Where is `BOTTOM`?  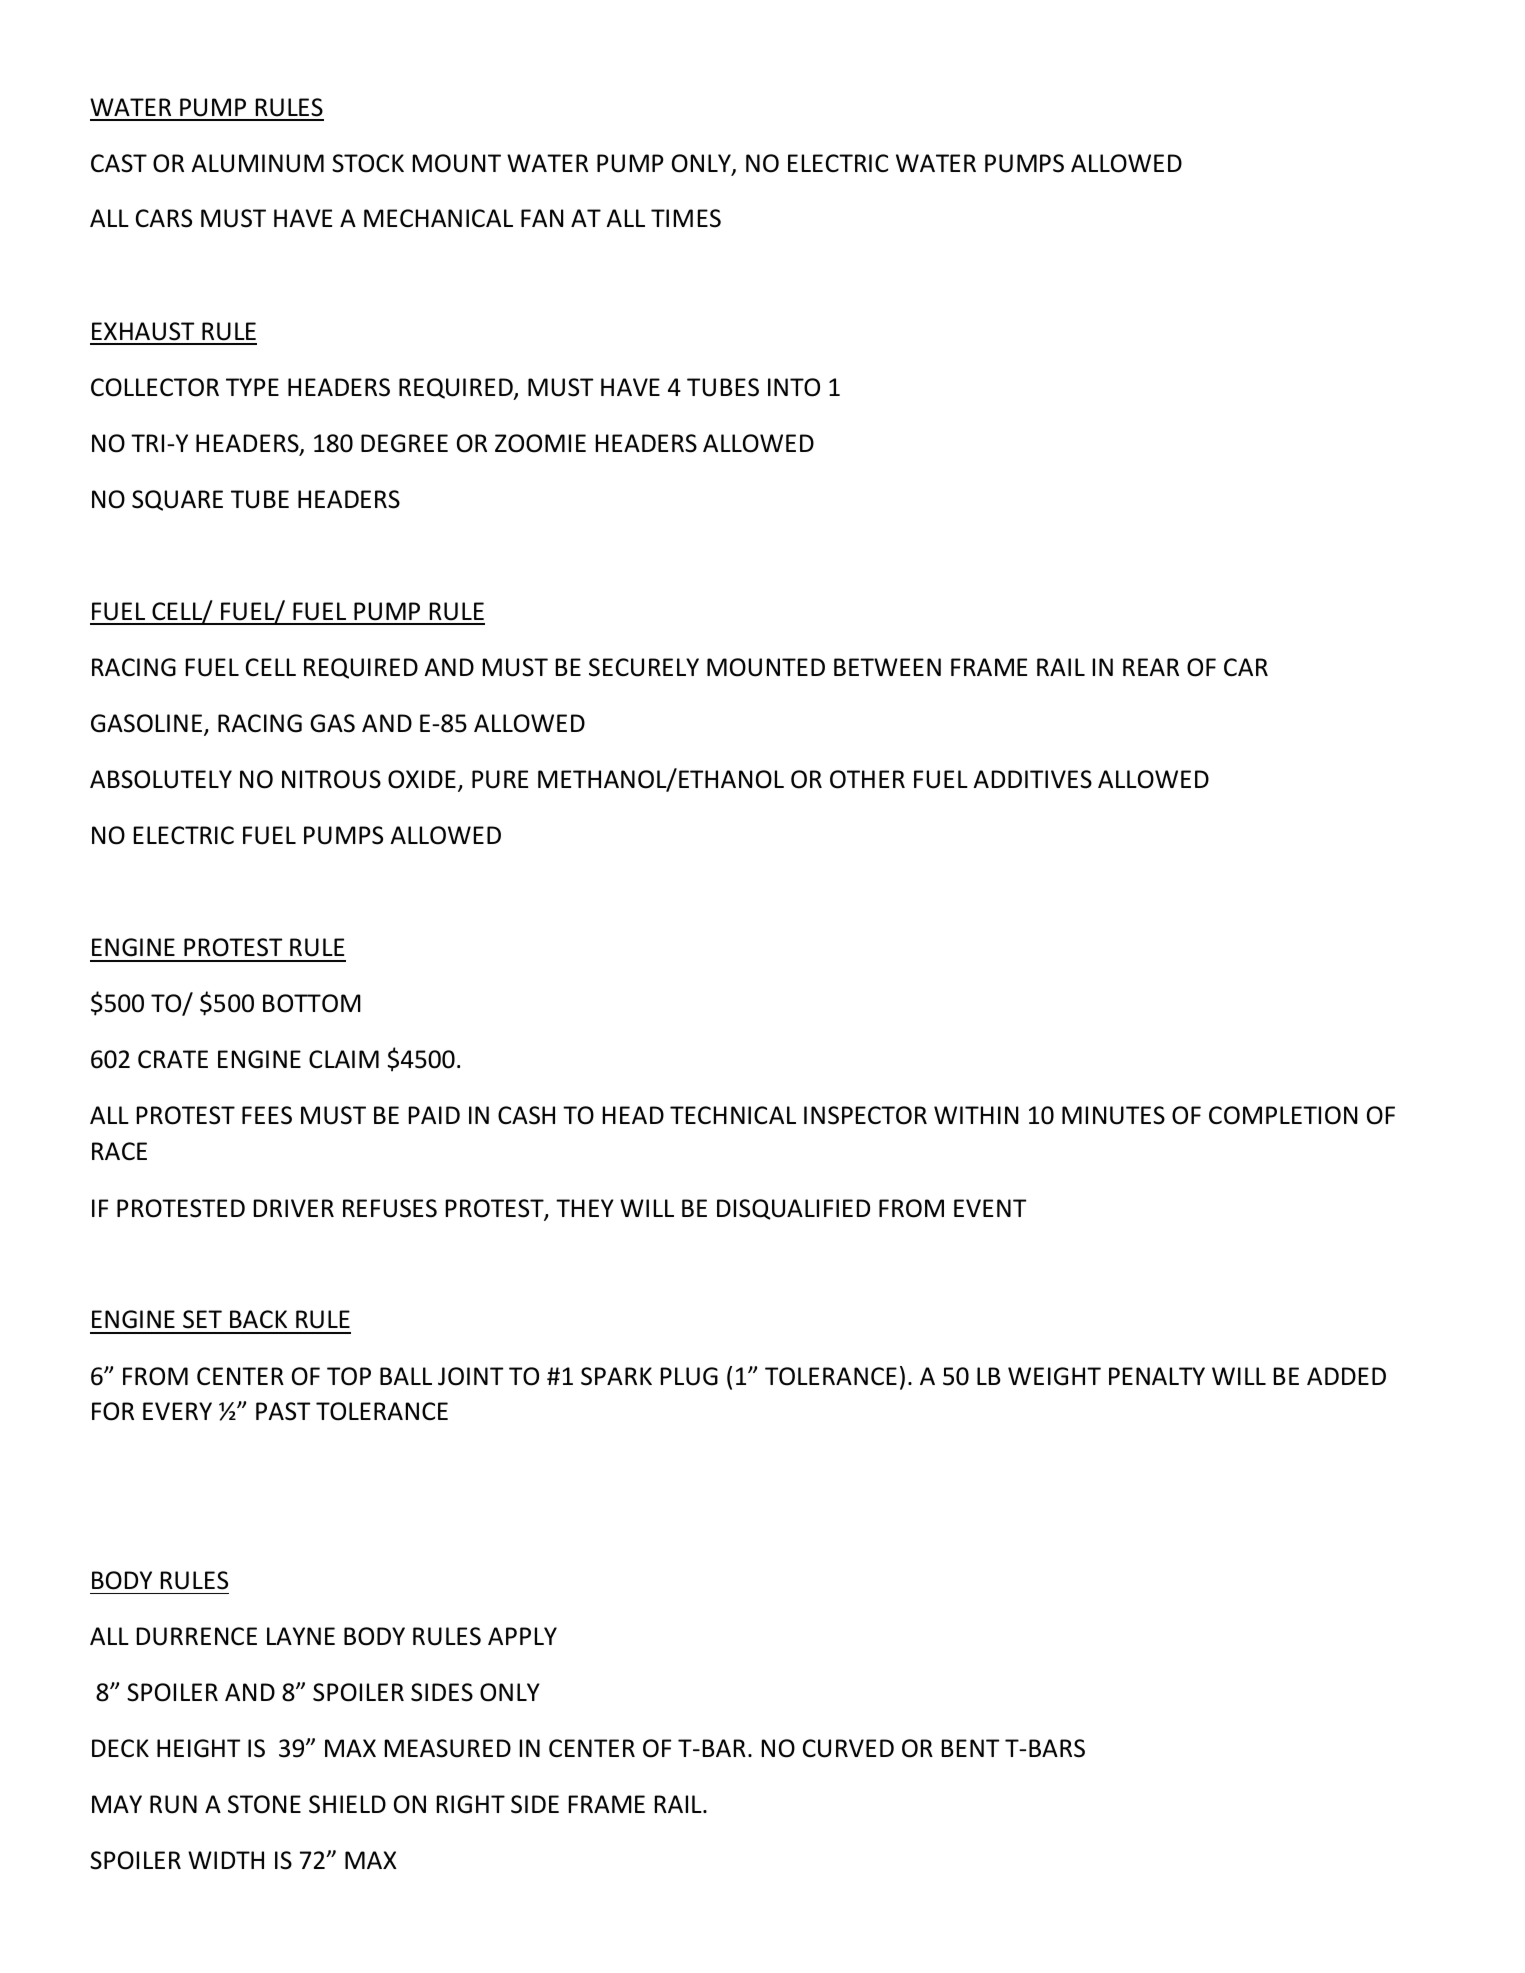
BOTTOM is located at coordinates (312, 1003).
